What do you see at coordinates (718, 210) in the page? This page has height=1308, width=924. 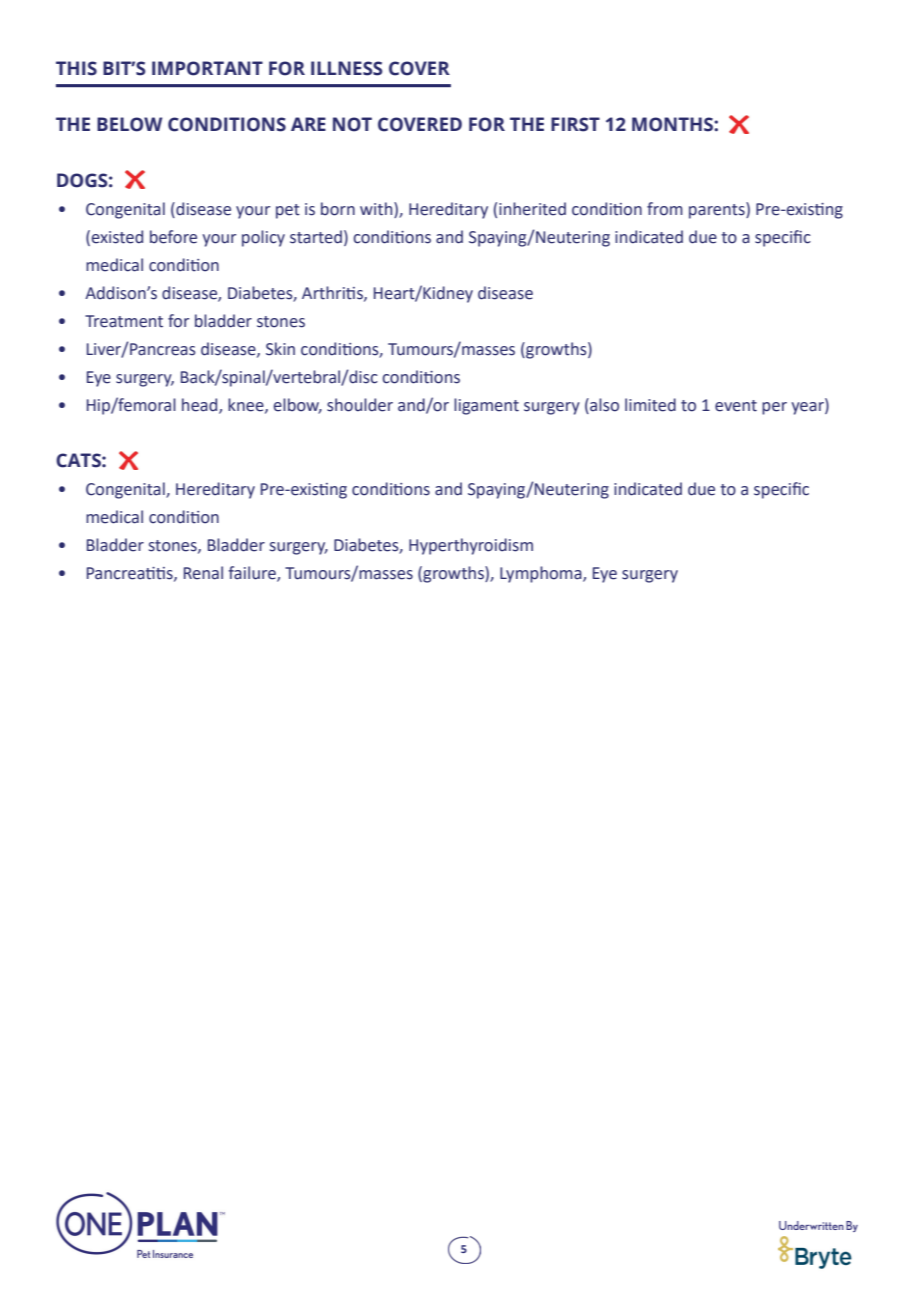 I see `parents` at bounding box center [718, 210].
